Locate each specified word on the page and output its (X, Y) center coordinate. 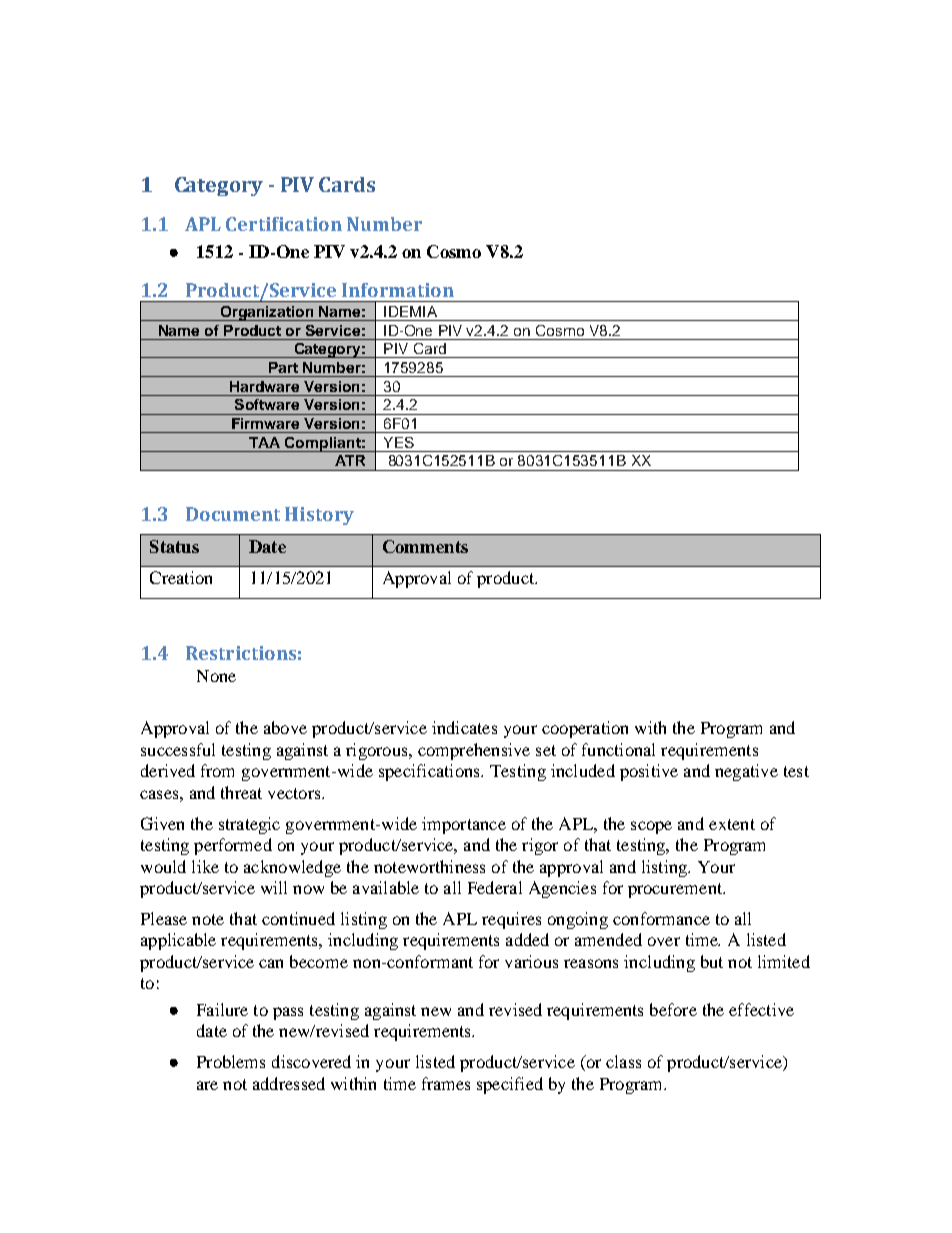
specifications (430, 772)
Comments (425, 546)
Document (233, 514)
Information (398, 290)
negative (746, 772)
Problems (231, 1061)
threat (241, 792)
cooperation (585, 729)
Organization (267, 313)
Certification (284, 224)
